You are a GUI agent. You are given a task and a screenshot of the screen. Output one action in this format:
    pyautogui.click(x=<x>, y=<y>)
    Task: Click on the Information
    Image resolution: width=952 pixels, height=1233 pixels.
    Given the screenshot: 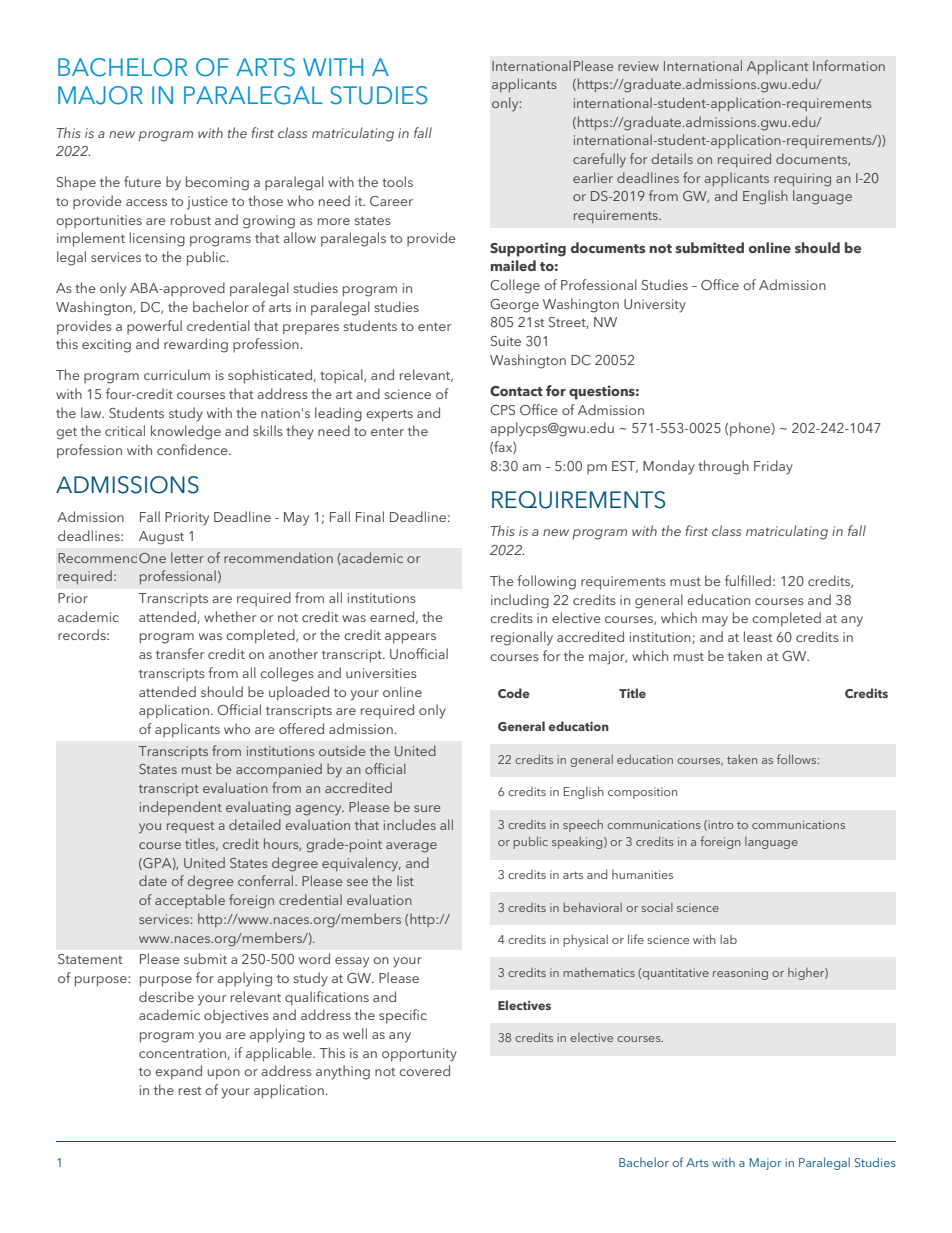 What is the action you would take?
    pyautogui.click(x=849, y=65)
